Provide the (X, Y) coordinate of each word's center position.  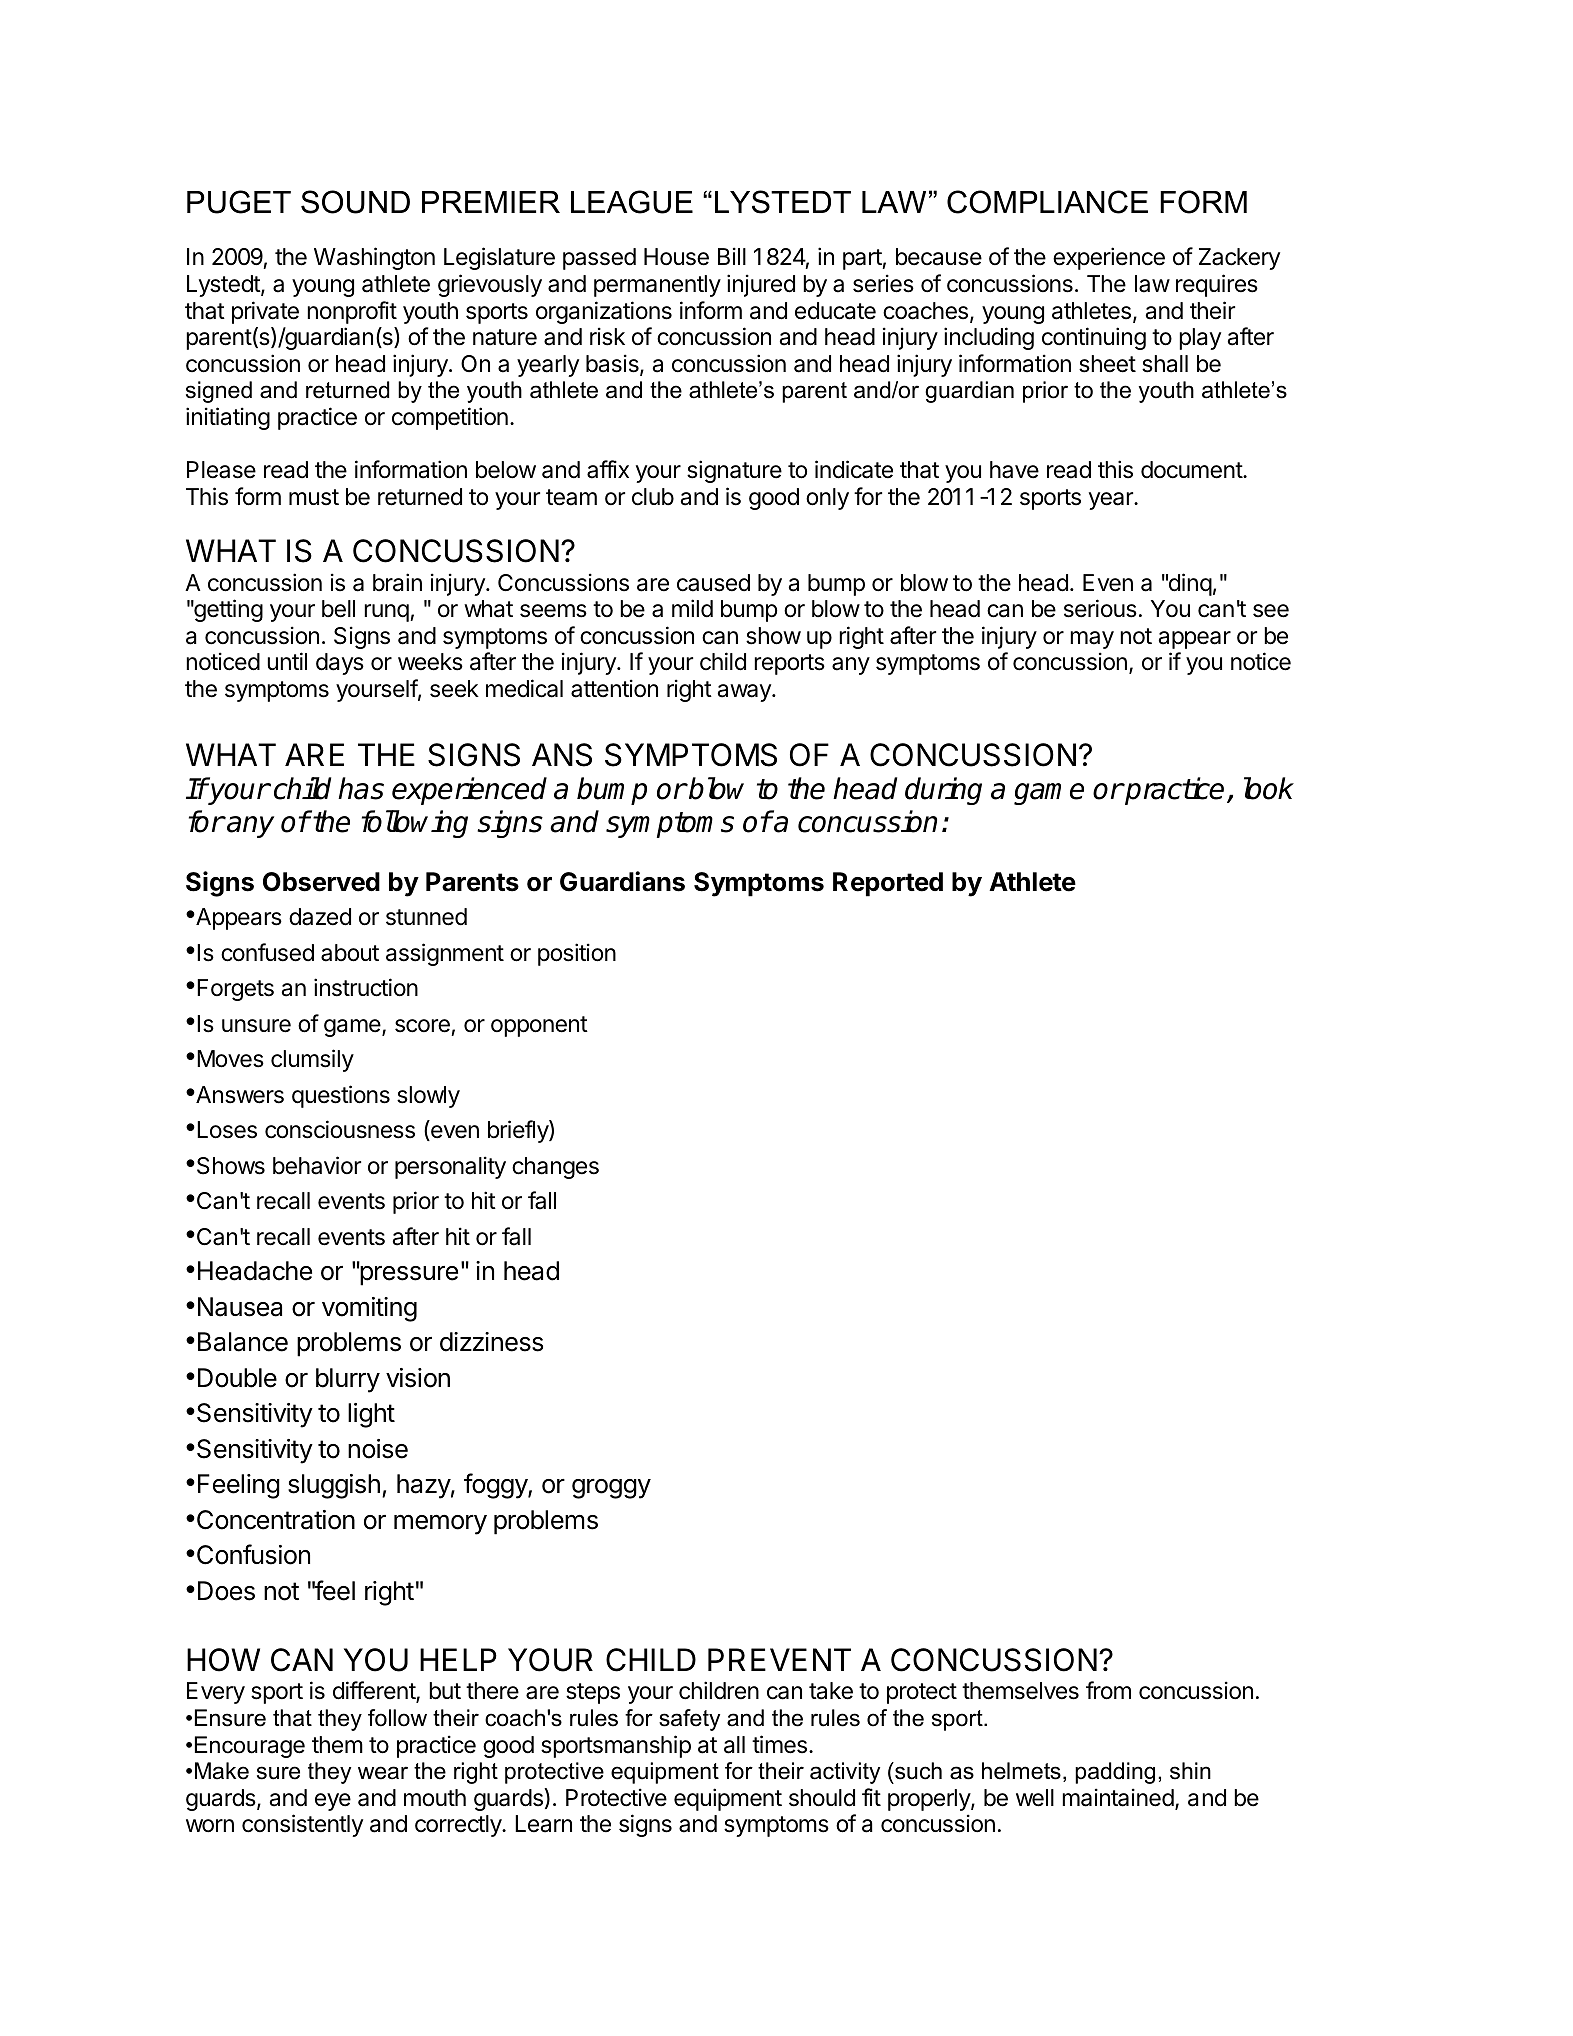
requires (1217, 285)
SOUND (355, 202)
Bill (732, 256)
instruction (366, 987)
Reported (888, 884)
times (779, 1744)
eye (333, 1802)
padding (1115, 1773)
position (577, 954)
